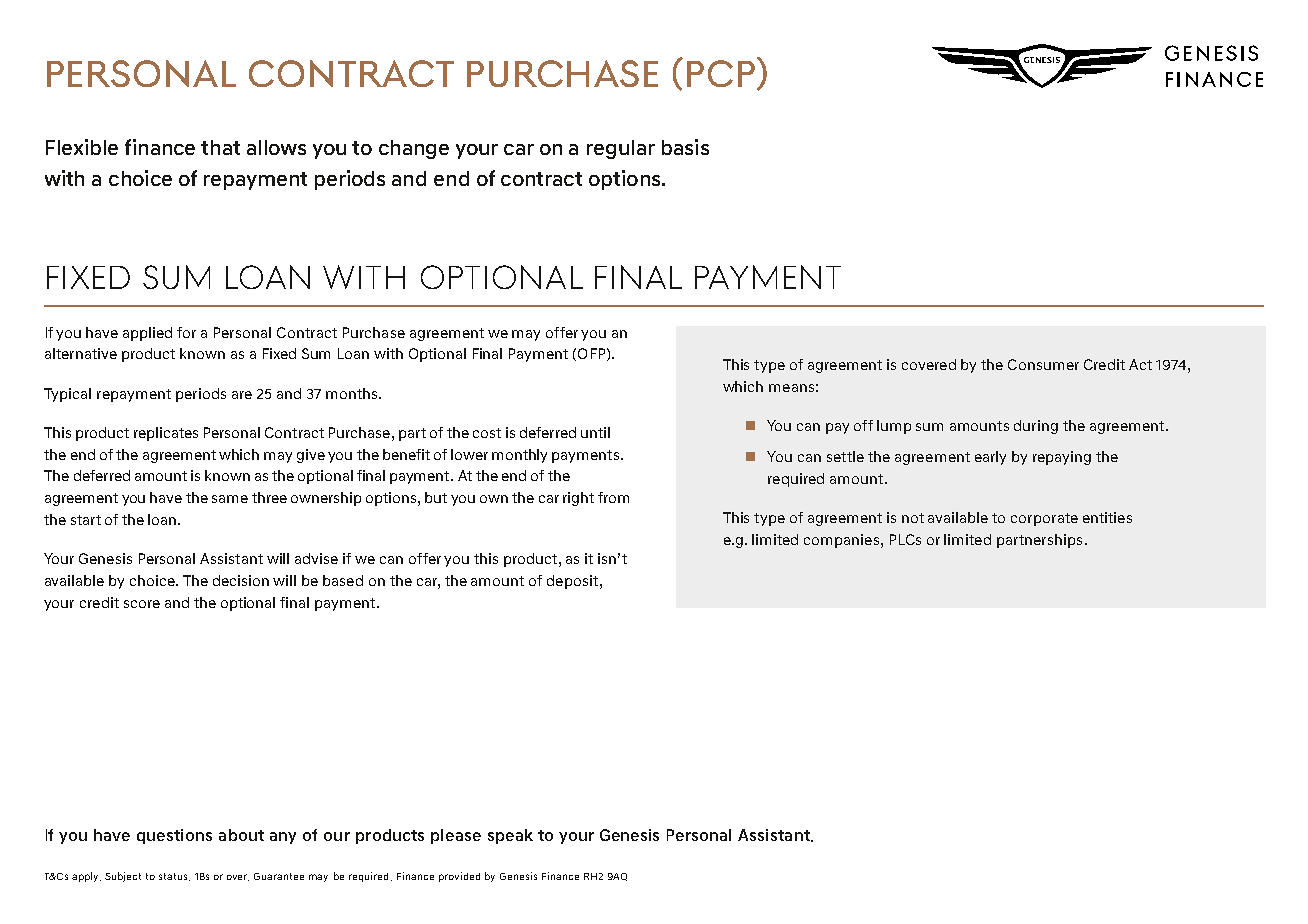  What do you see at coordinates (186, 332) in the screenshot?
I see `for` at bounding box center [186, 332].
